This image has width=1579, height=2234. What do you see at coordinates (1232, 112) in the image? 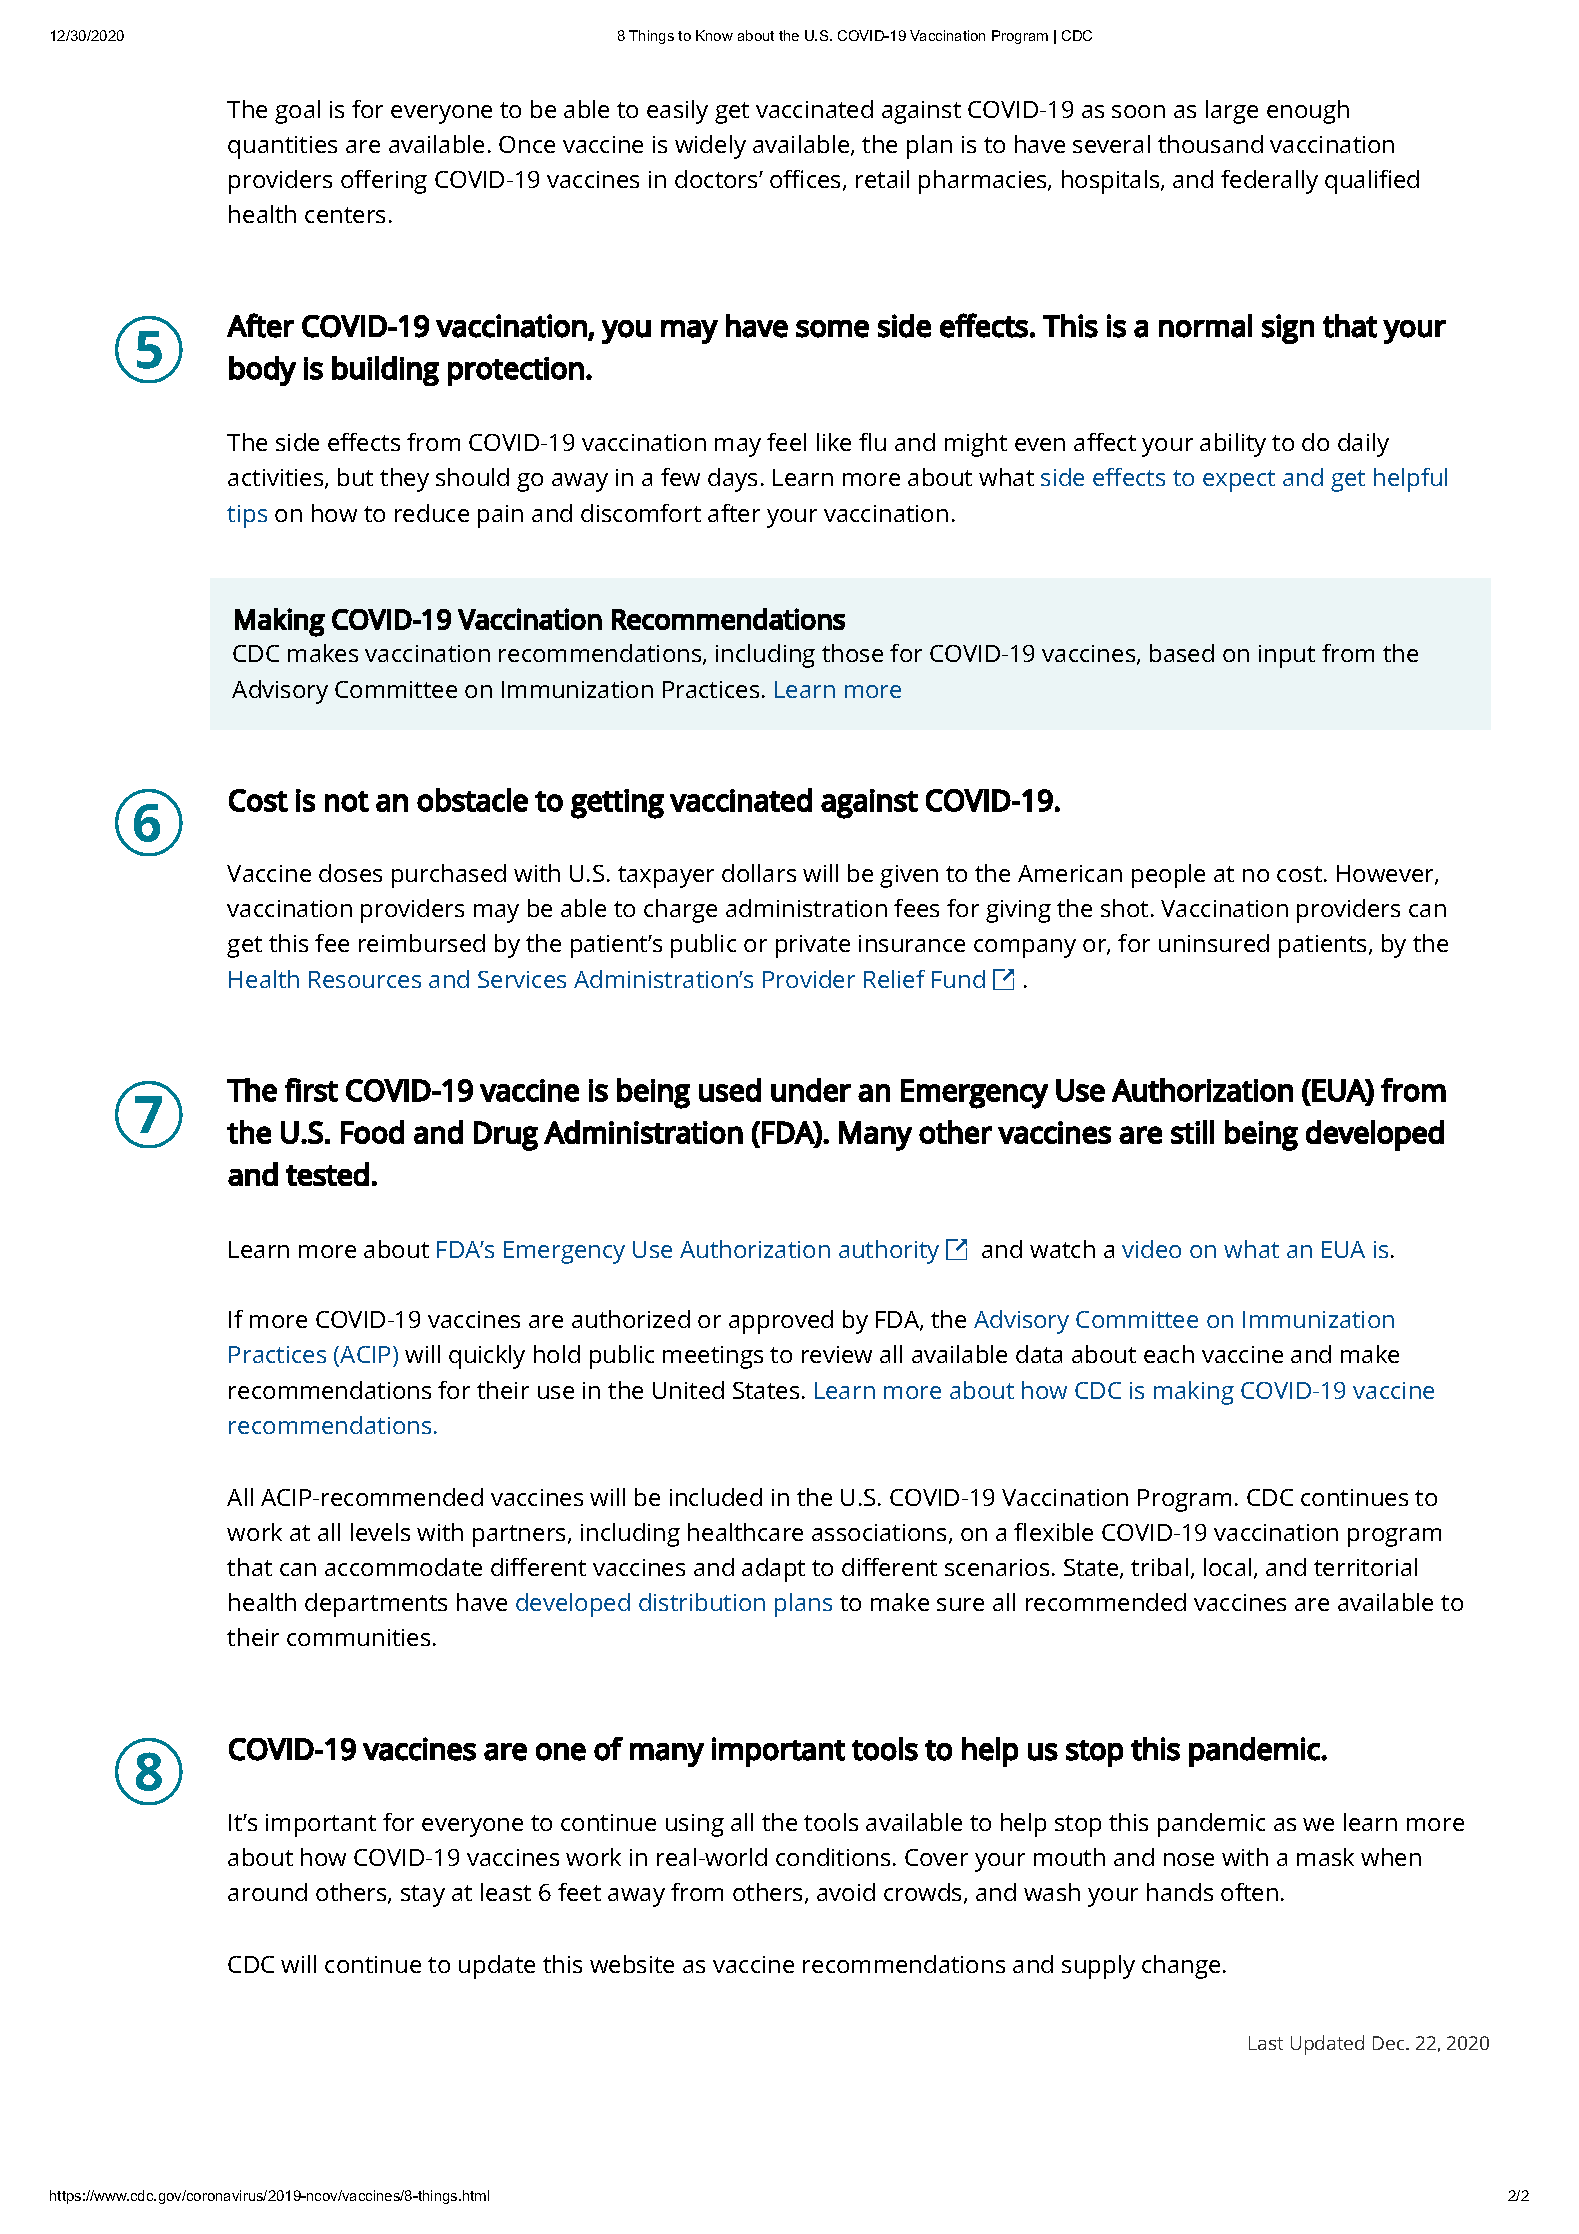
I see `large` at bounding box center [1232, 112].
